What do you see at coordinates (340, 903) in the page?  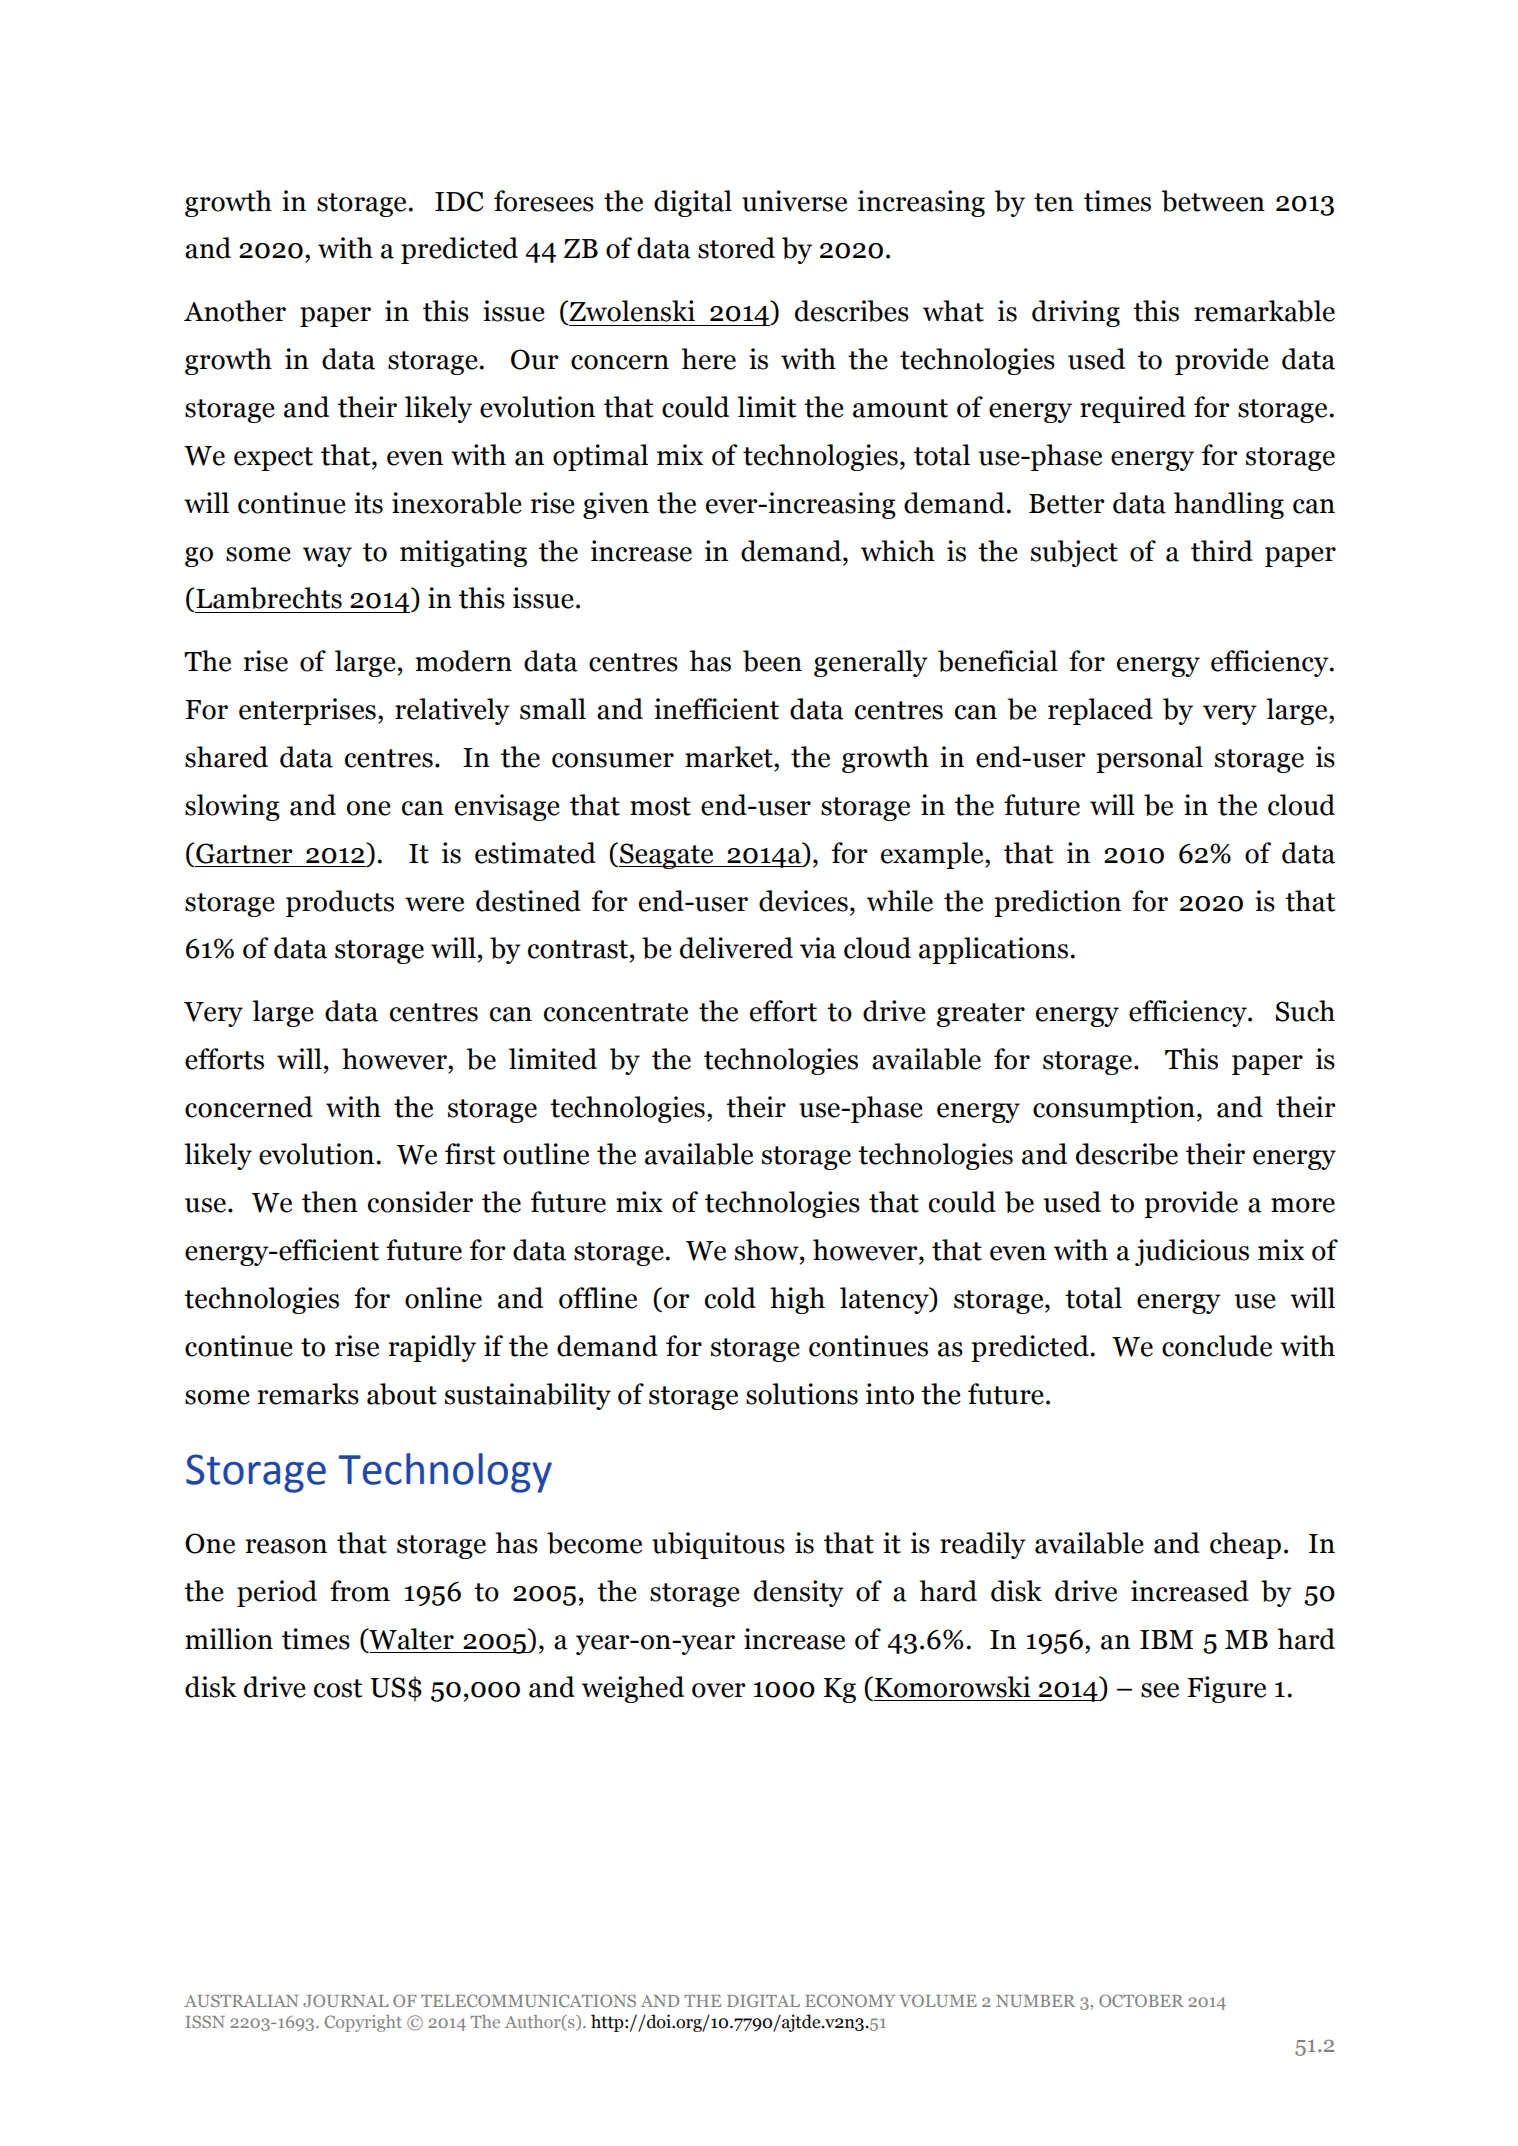 I see `products` at bounding box center [340, 903].
